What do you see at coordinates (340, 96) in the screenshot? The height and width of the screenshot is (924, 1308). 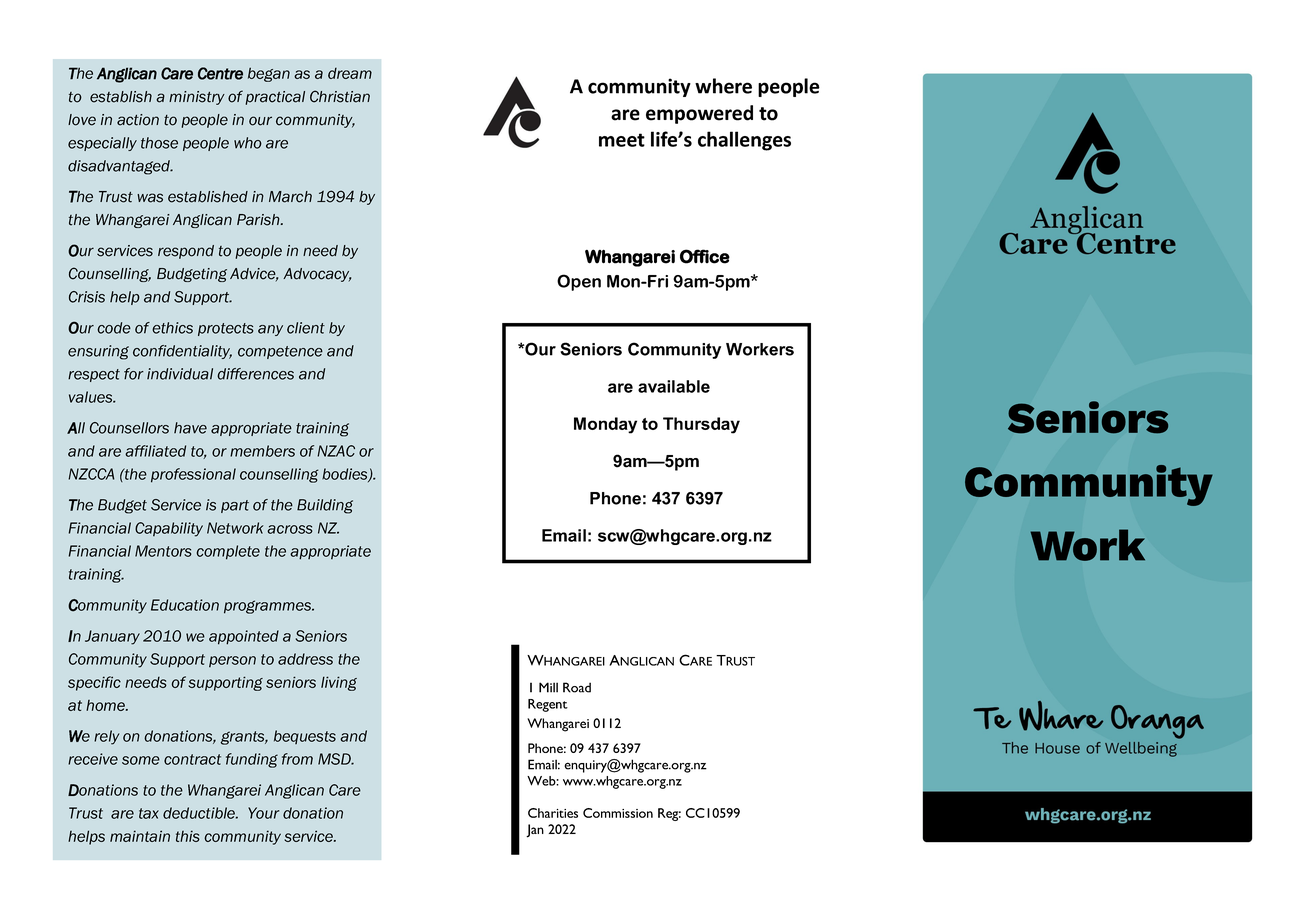 I see `Christian` at bounding box center [340, 96].
